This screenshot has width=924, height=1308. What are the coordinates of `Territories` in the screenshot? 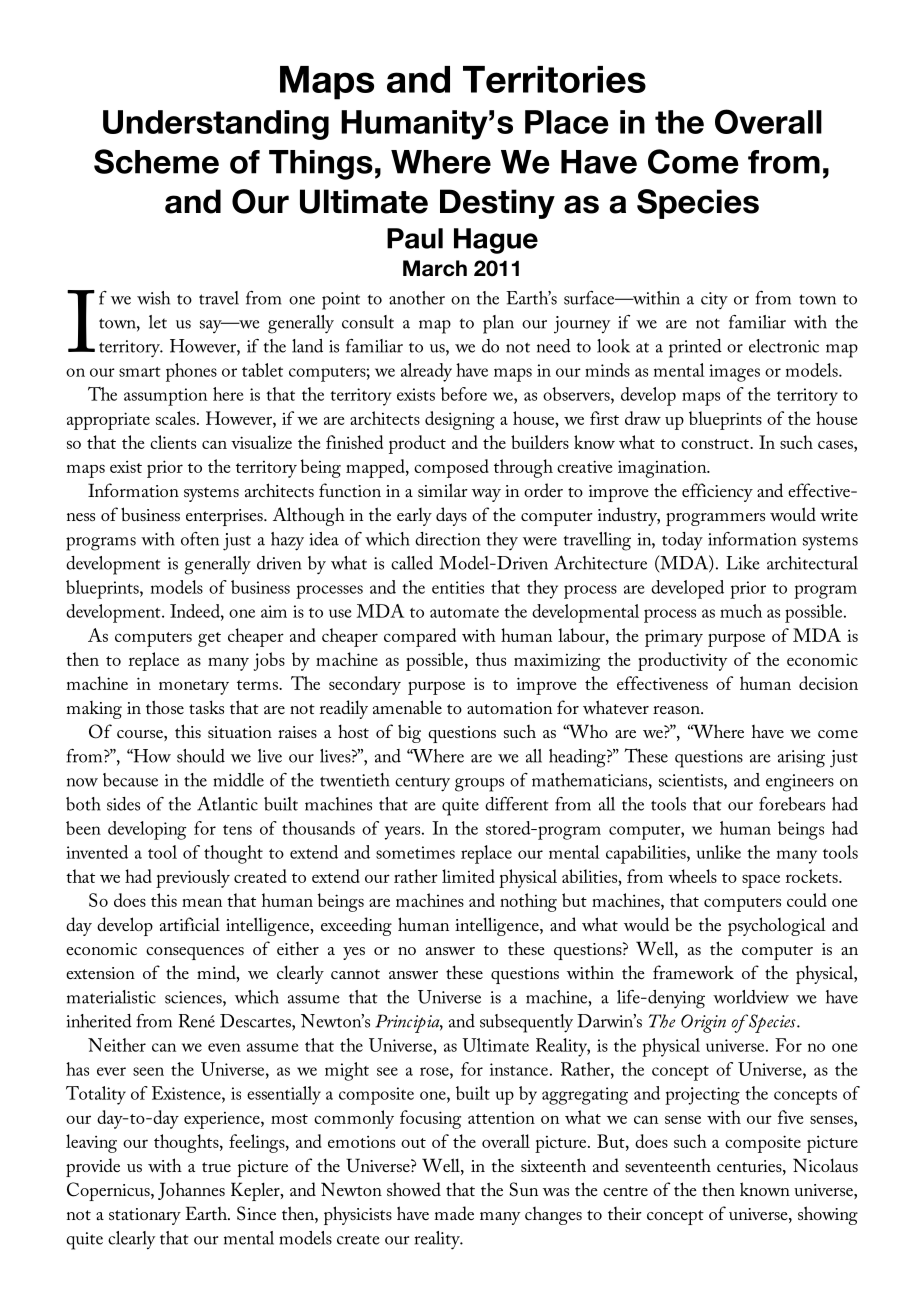 It's located at (554, 79).
